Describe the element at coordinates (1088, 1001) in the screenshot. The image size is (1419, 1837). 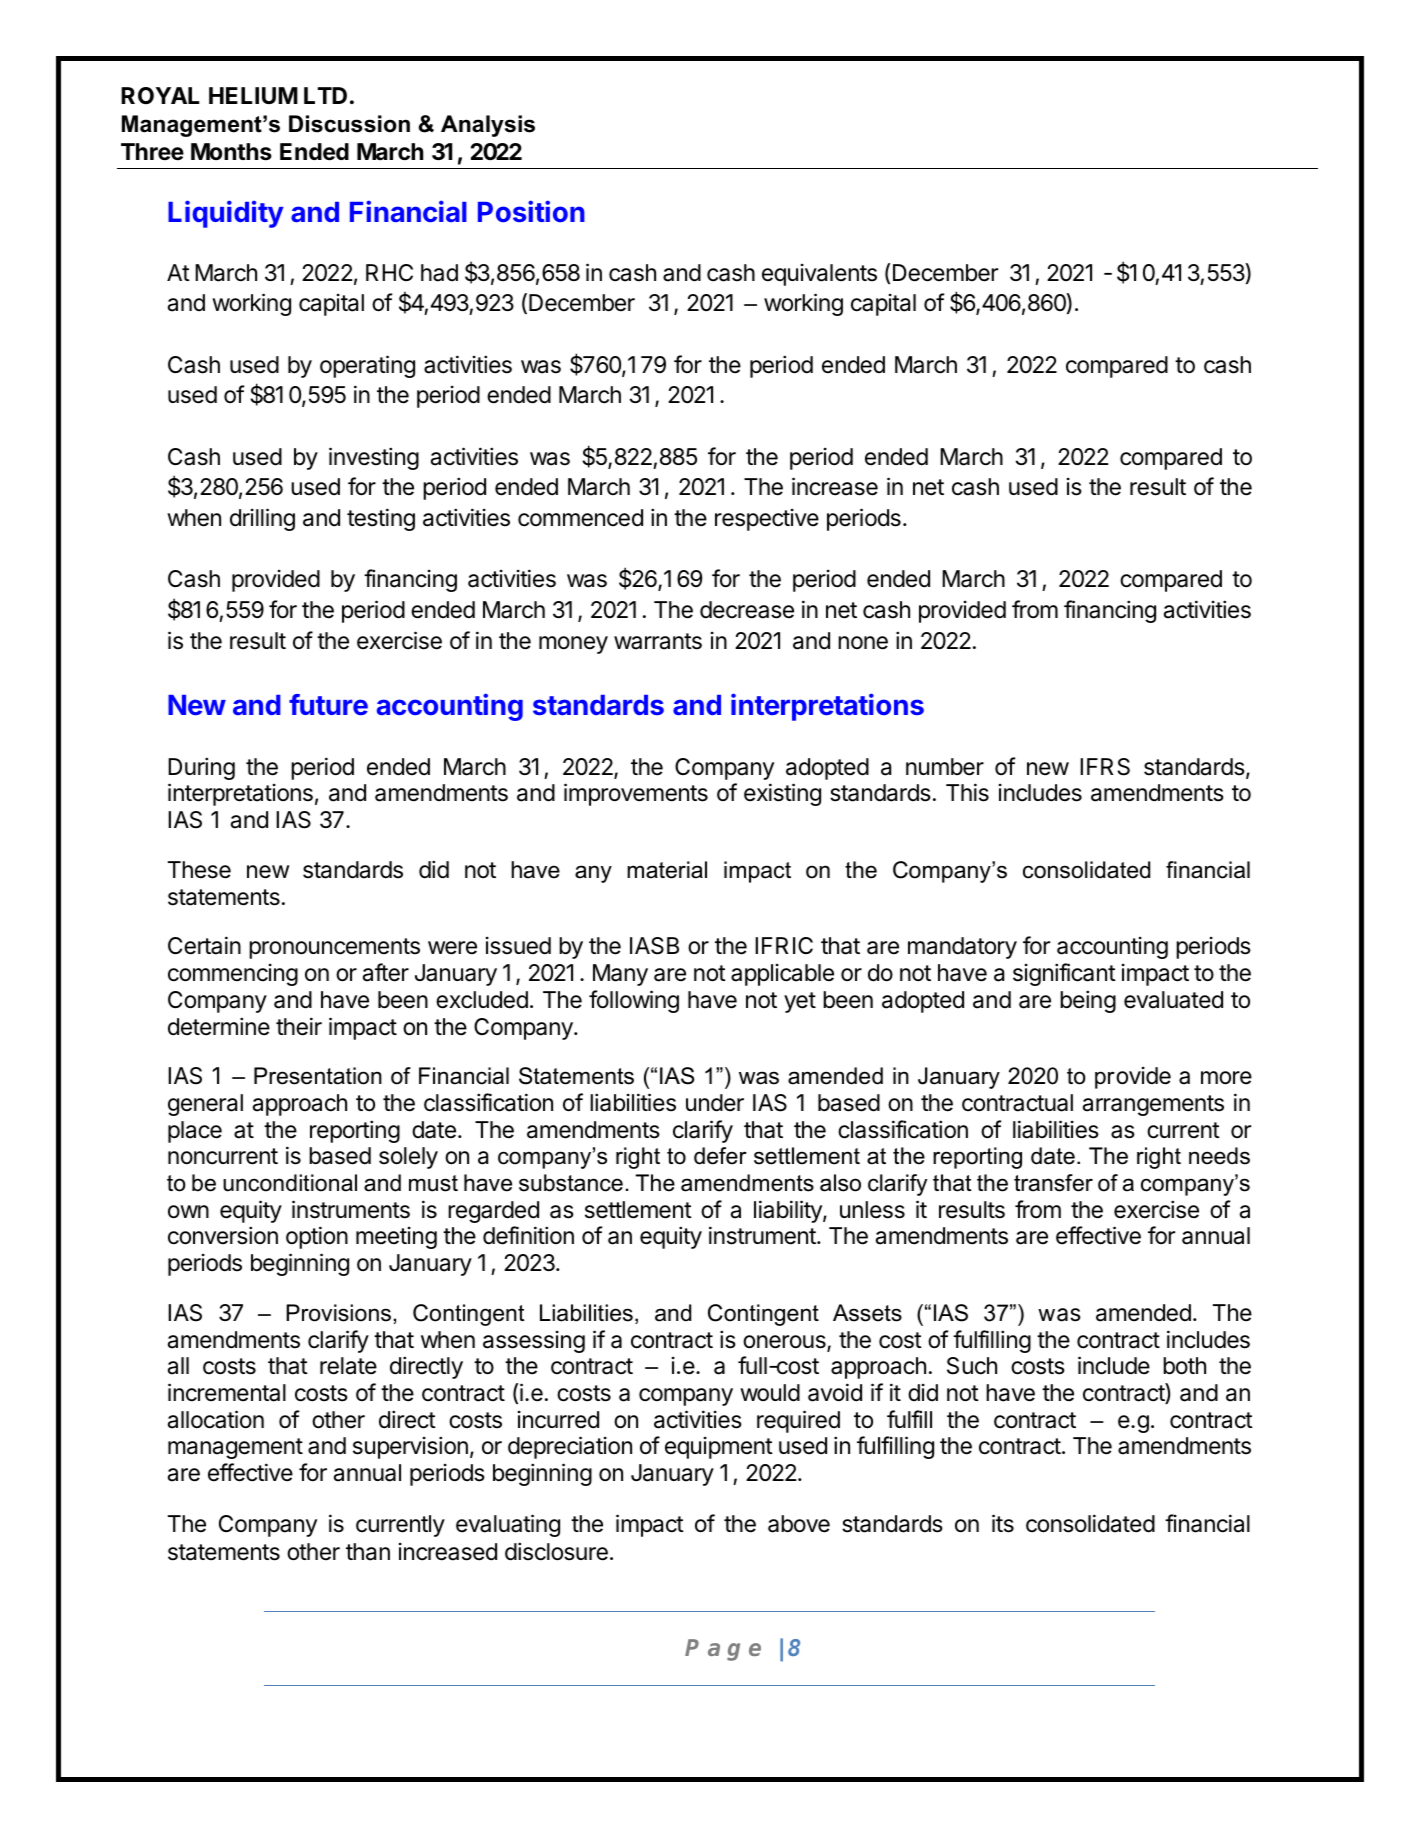
I see `being` at that location.
